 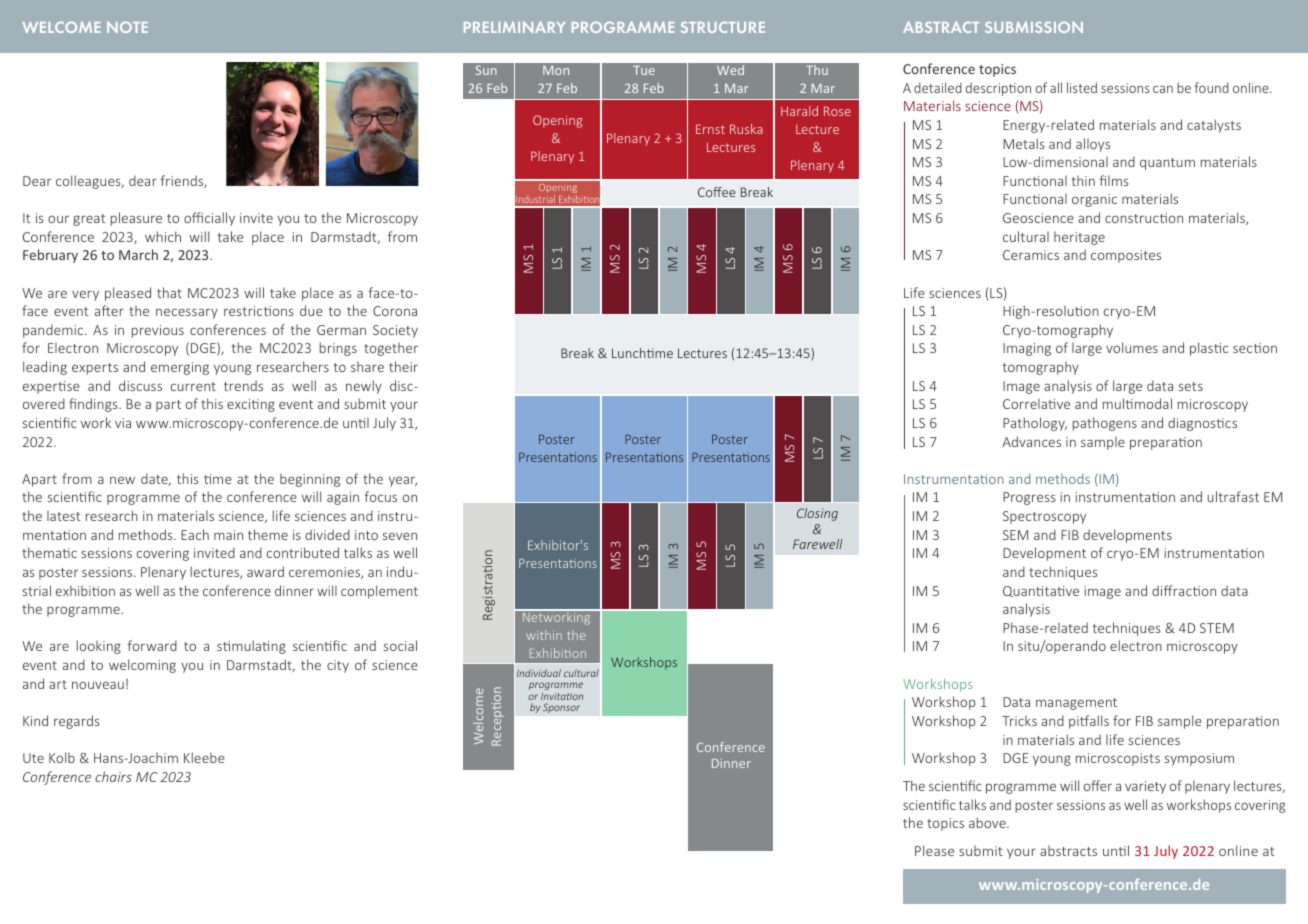 What do you see at coordinates (644, 70) in the page?
I see `Tue` at bounding box center [644, 70].
